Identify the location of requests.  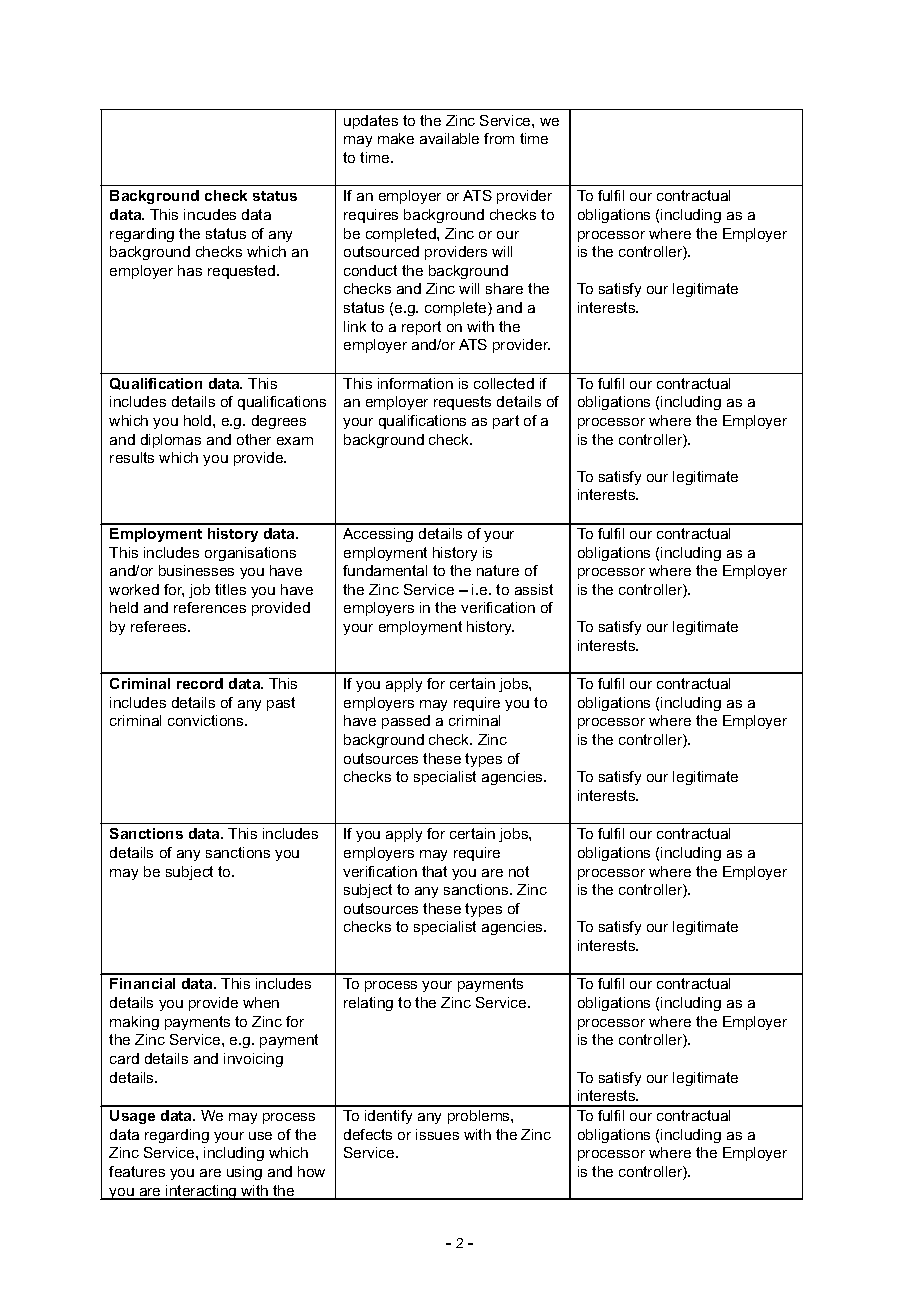
(462, 403).
